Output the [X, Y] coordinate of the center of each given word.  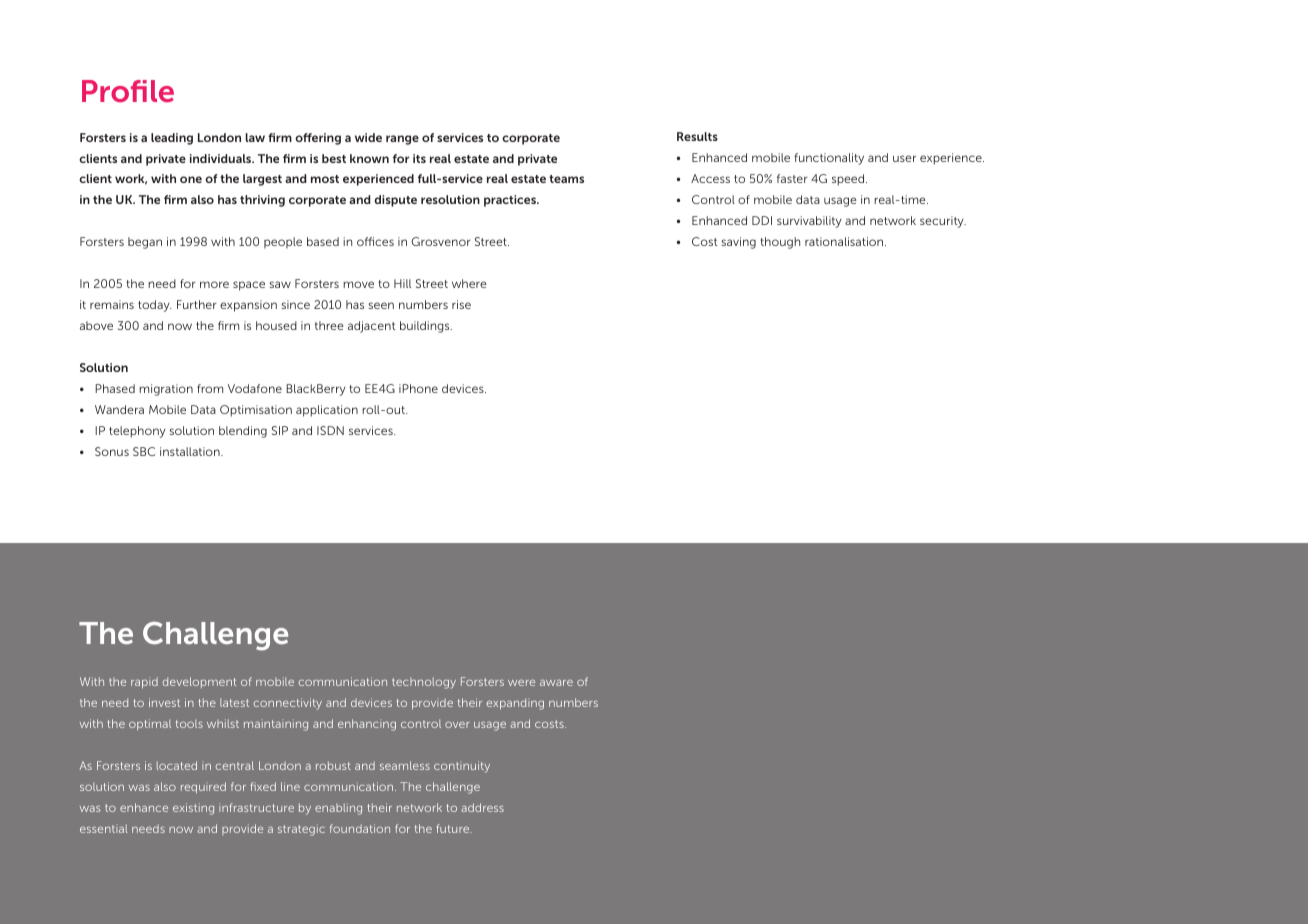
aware [556, 683]
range [402, 140]
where [469, 283]
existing [193, 809]
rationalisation [845, 241]
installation [191, 451]
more [214, 284]
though [780, 243]
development [200, 682]
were [521, 683]
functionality [829, 159]
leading [172, 139]
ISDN [330, 430]
